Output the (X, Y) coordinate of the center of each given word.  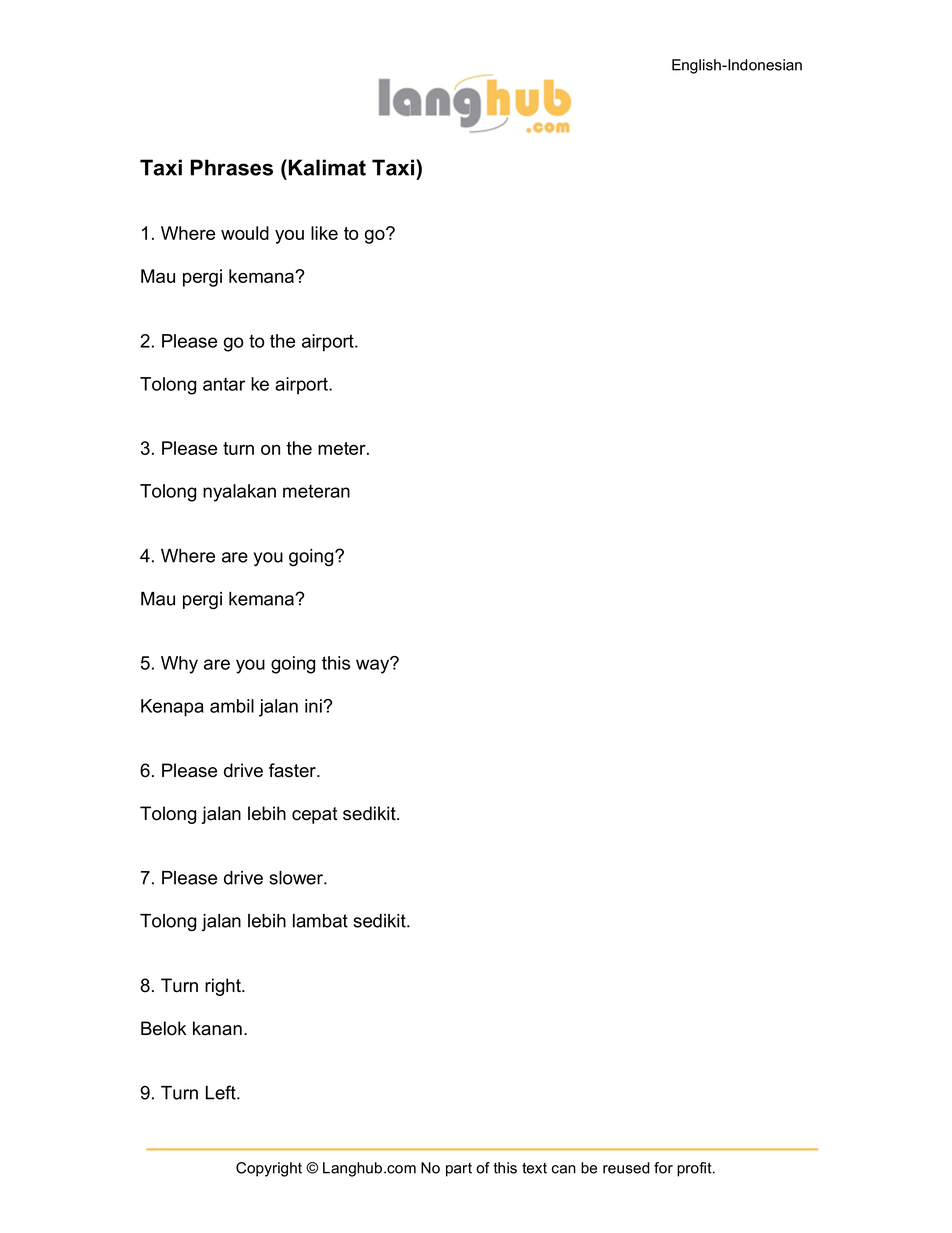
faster (293, 770)
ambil (232, 706)
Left (222, 1092)
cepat (315, 815)
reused (626, 1168)
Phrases (231, 167)
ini (314, 706)
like (324, 233)
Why (179, 665)
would (245, 233)
